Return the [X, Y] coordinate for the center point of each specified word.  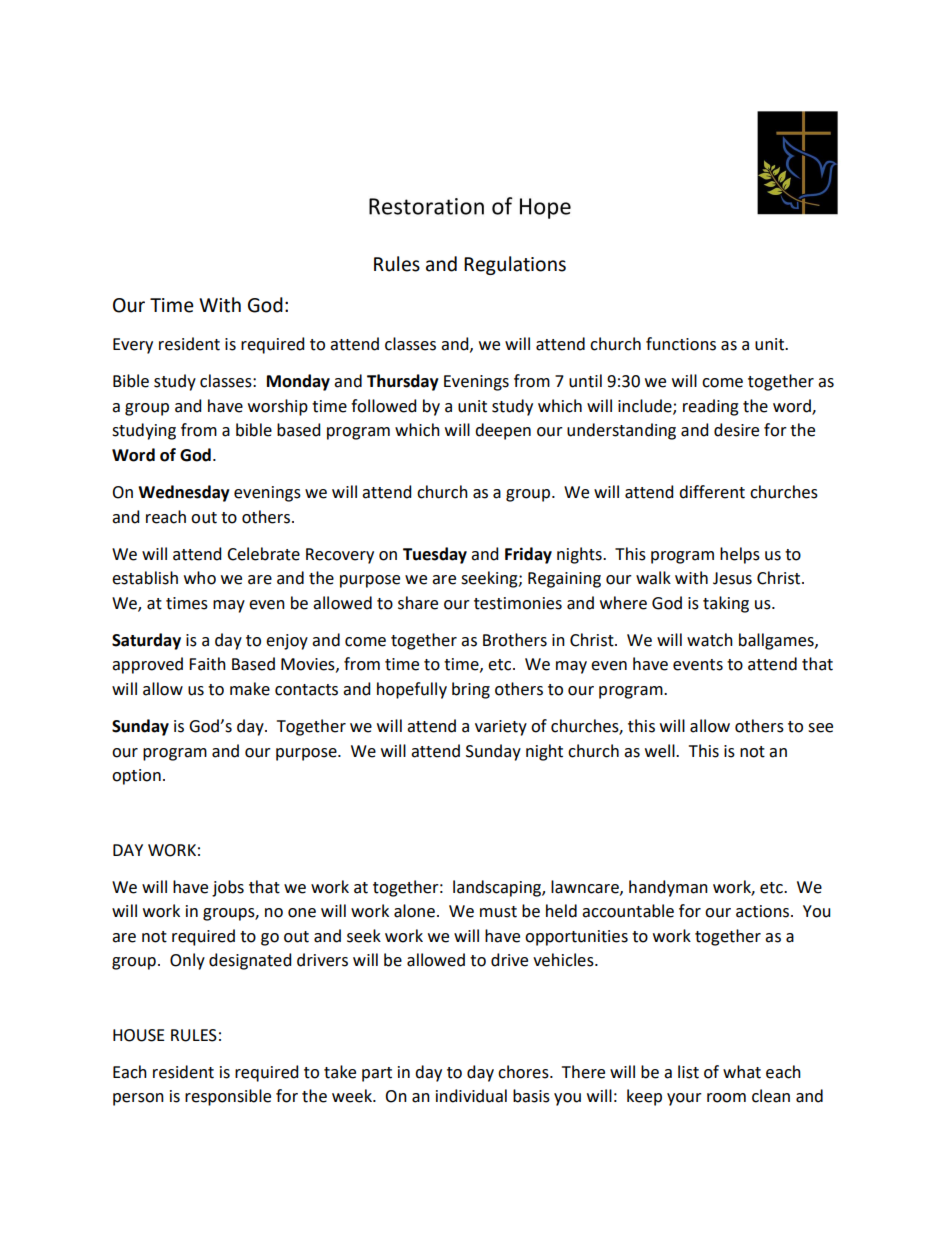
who [200, 578]
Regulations [515, 265]
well [661, 751]
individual [471, 1096]
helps [740, 555]
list [688, 1072]
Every [133, 346]
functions [681, 344]
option [136, 777]
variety [501, 728]
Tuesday [435, 555]
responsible [228, 1097]
